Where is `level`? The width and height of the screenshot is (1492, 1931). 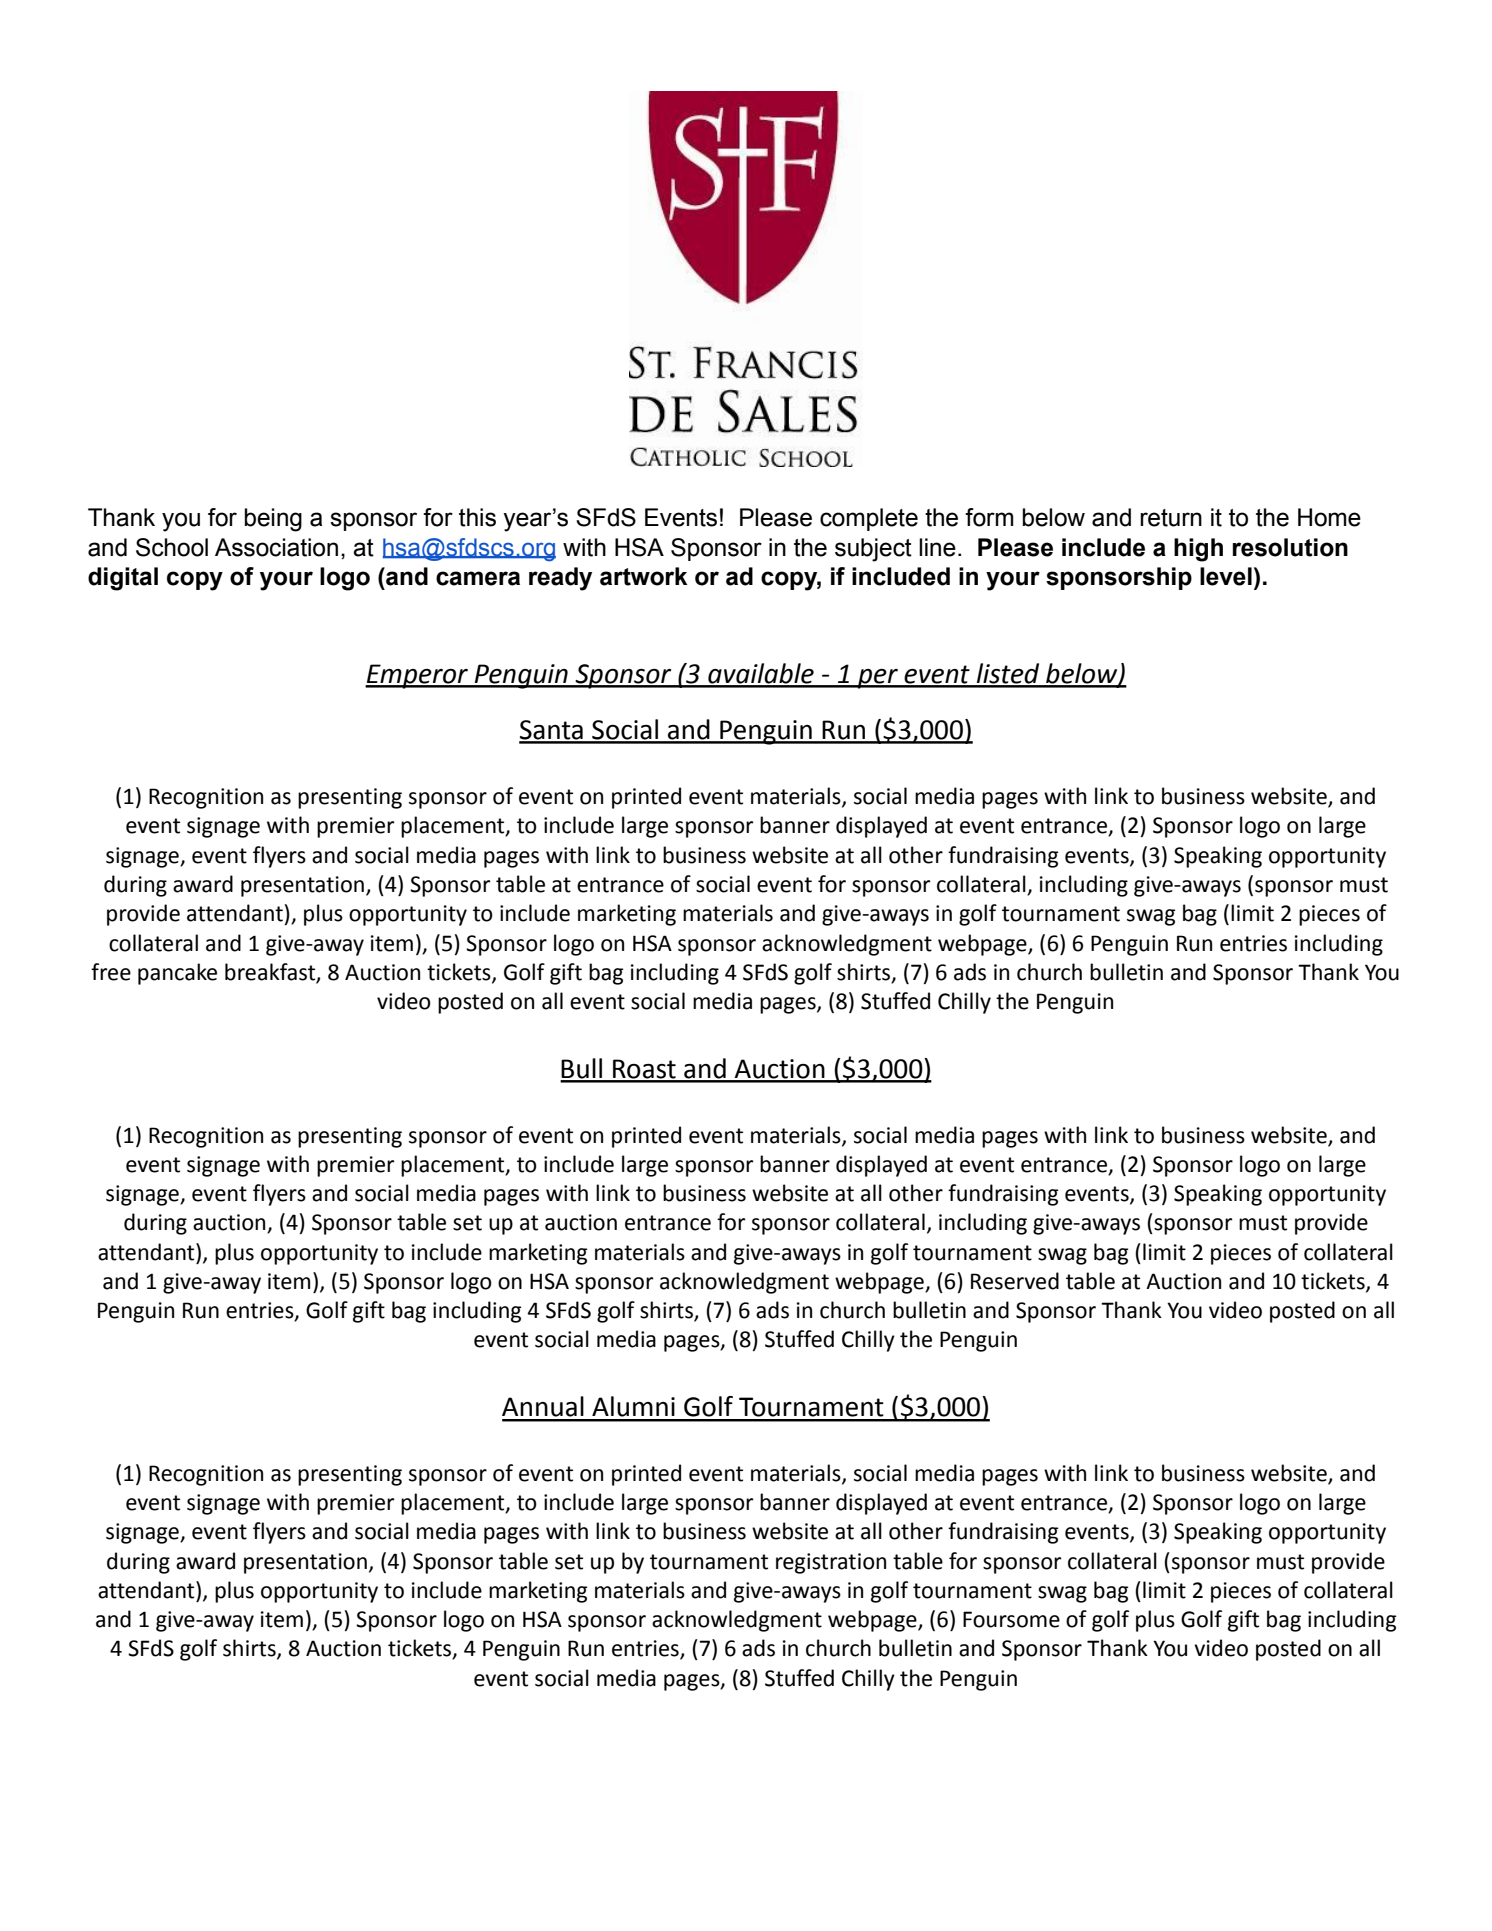
level is located at coordinates (1226, 576).
